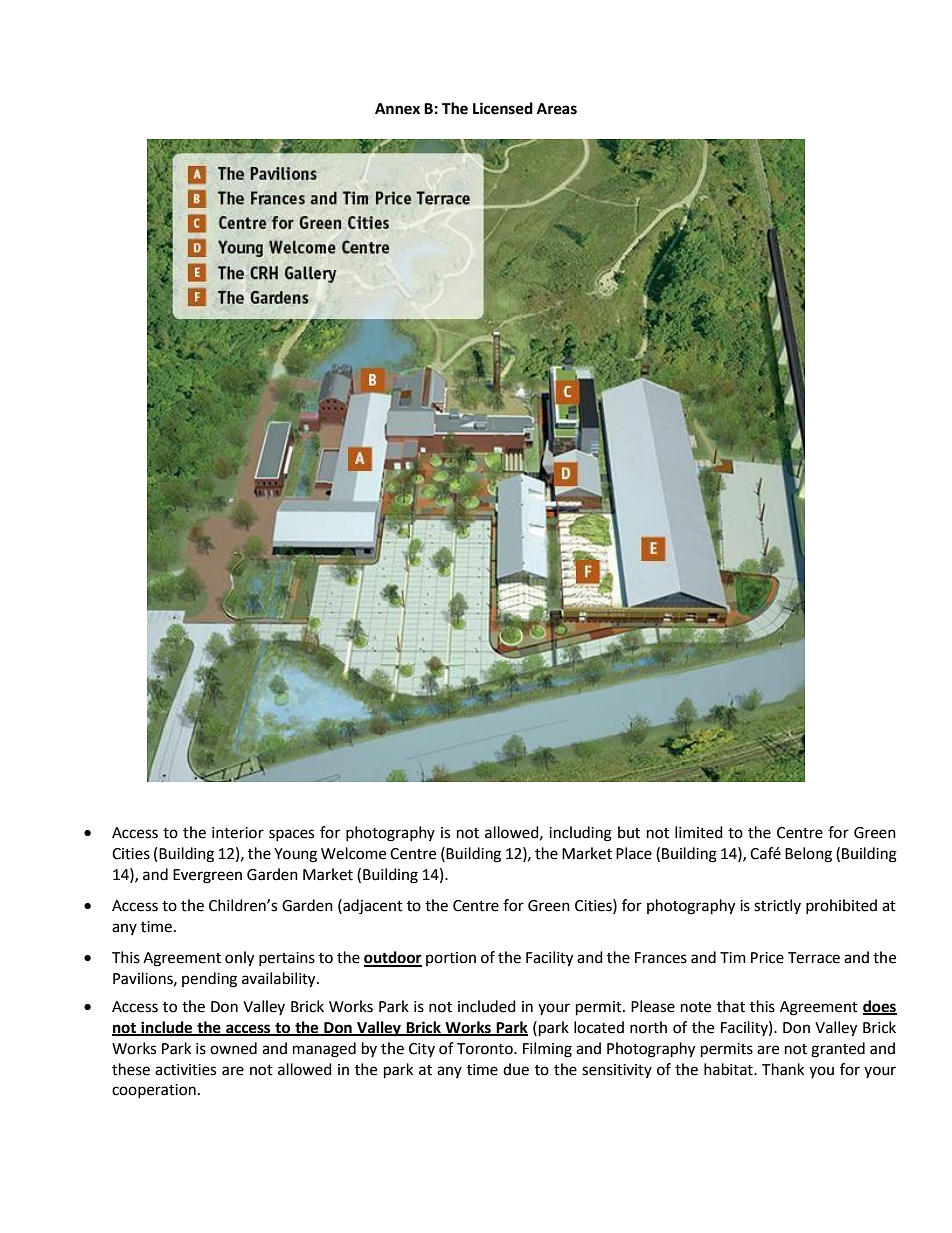 This screenshot has width=952, height=1233. Describe the element at coordinates (397, 109) in the screenshot. I see `Annex` at that location.
